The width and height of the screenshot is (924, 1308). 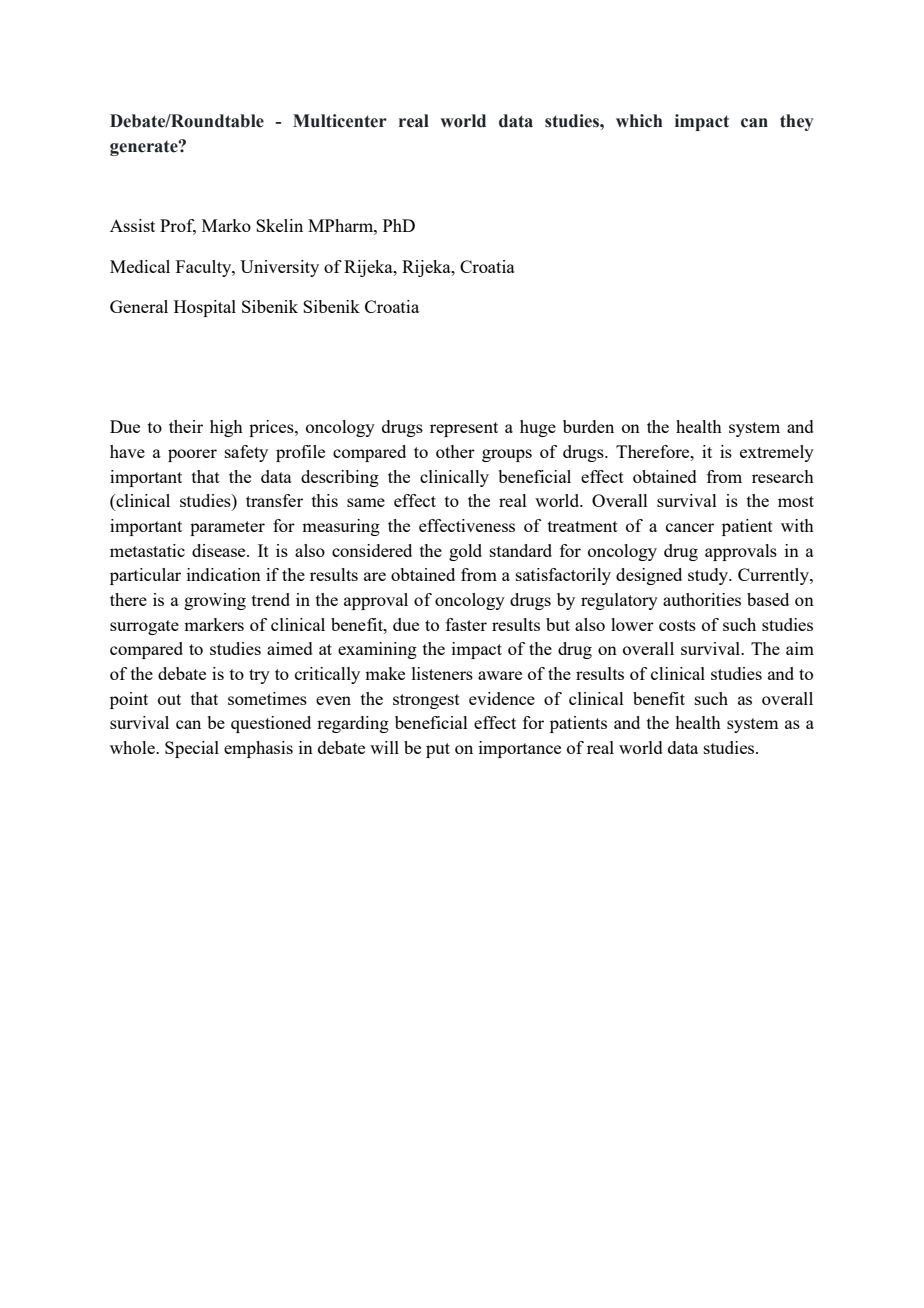 I want to click on gold, so click(x=465, y=552).
